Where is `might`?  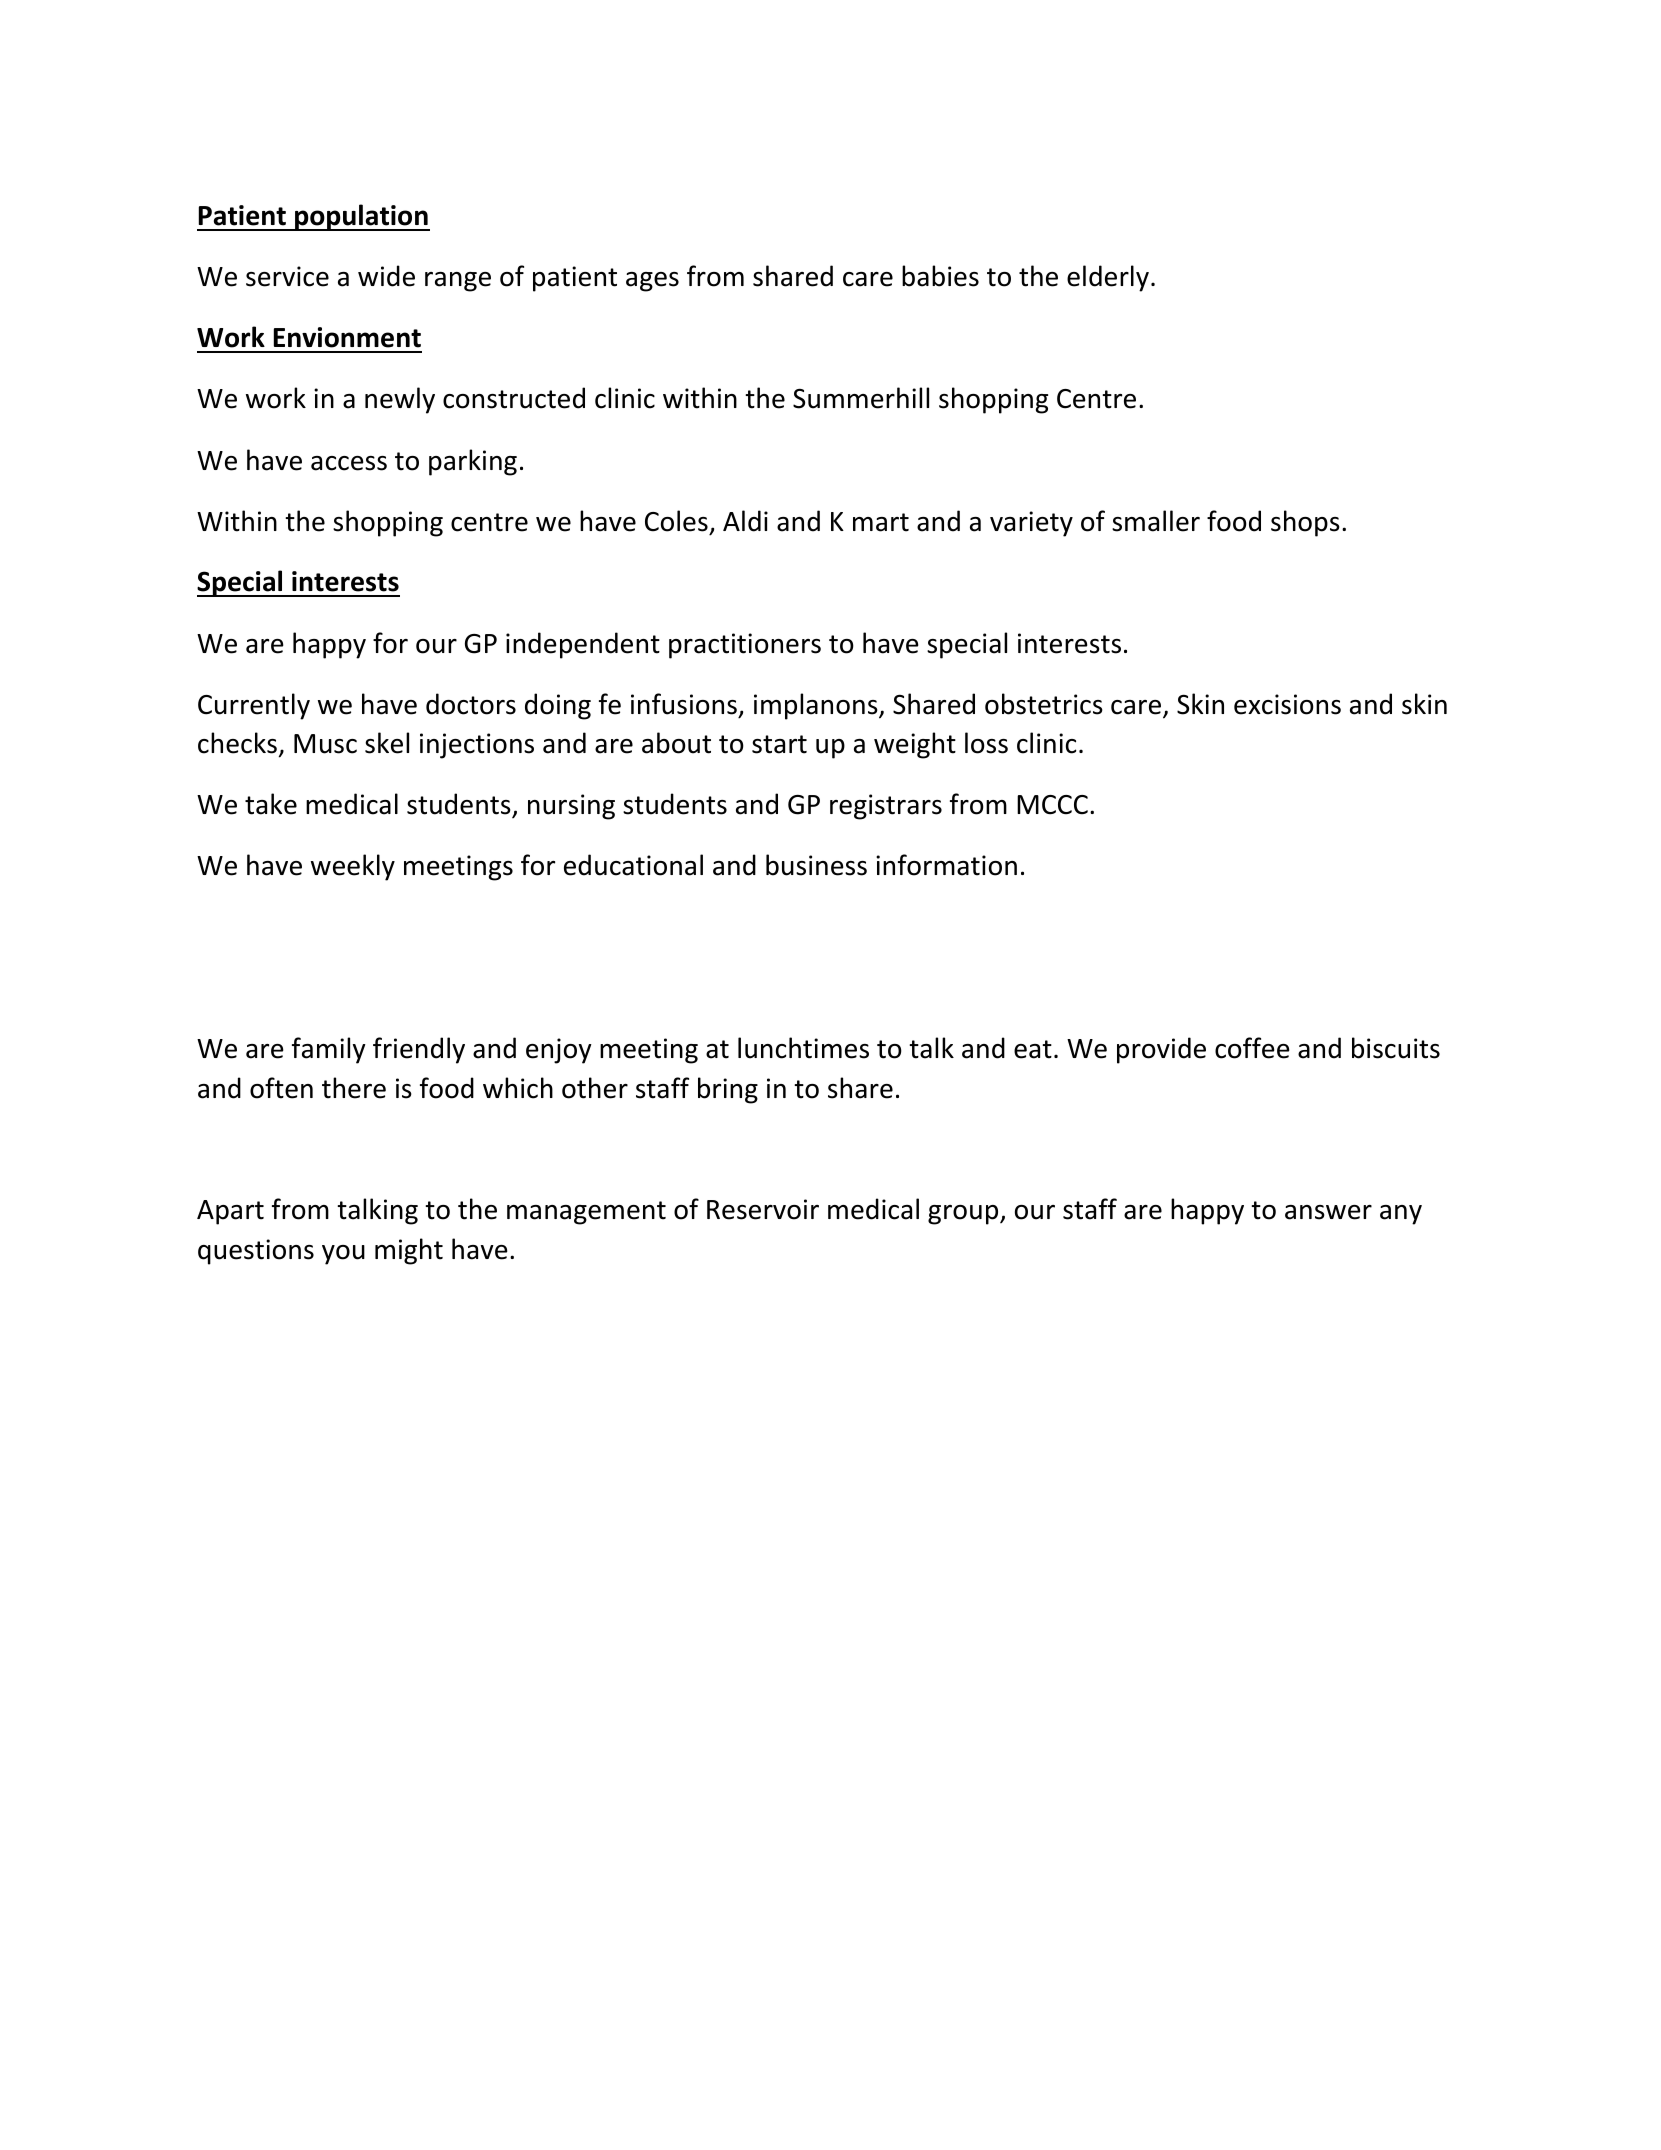 might is located at coordinates (409, 1251).
